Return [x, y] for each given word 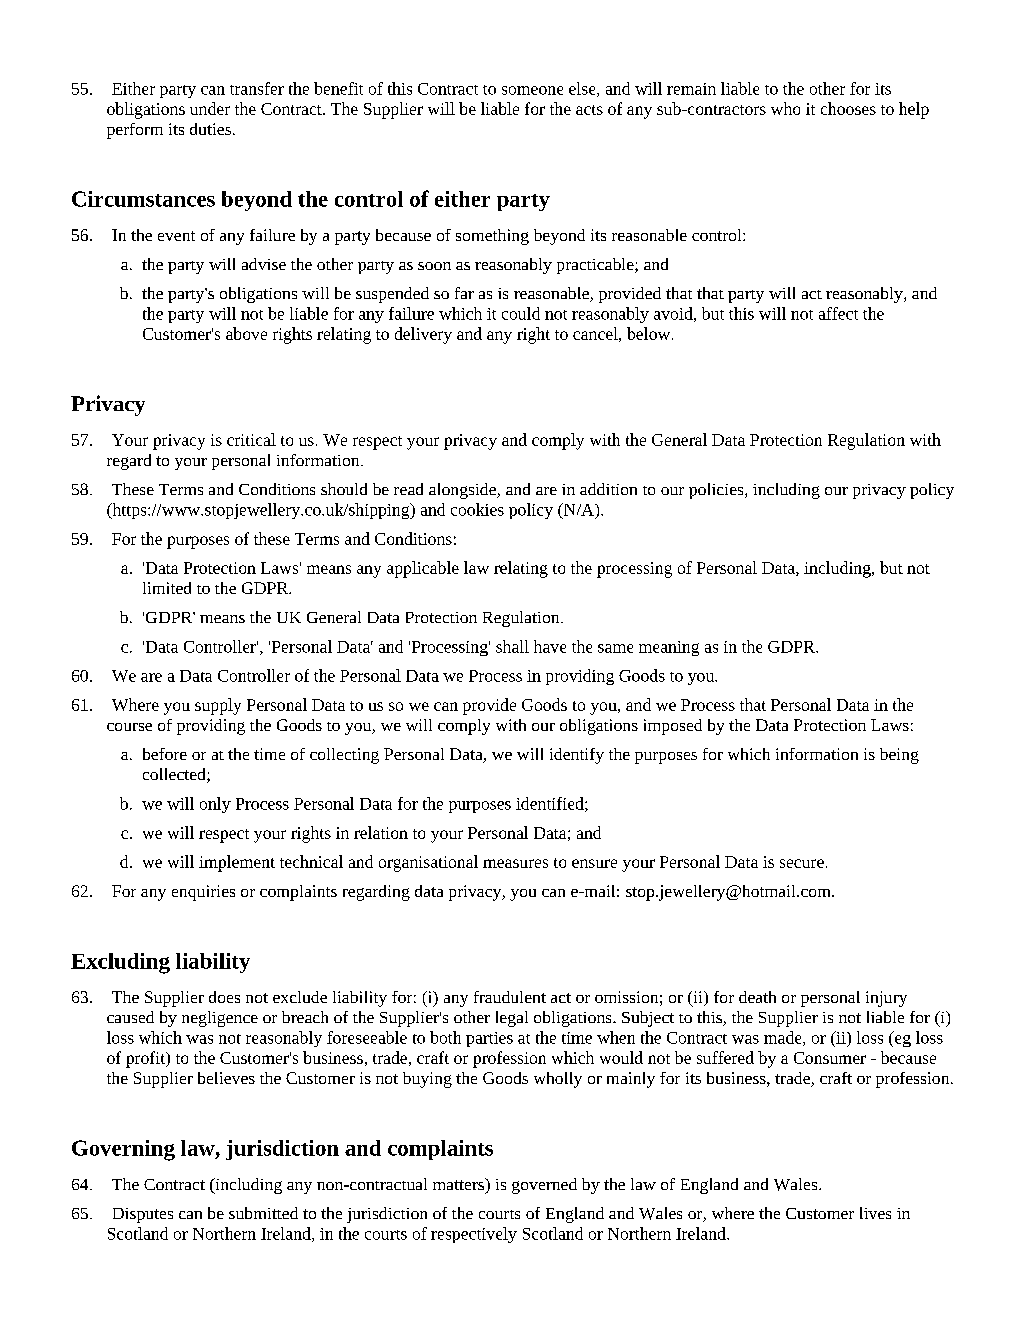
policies [717, 491]
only [215, 805]
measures [515, 863]
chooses [848, 108]
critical [251, 439]
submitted [263, 1213]
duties [210, 129]
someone [532, 90]
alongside [463, 491]
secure [802, 863]
